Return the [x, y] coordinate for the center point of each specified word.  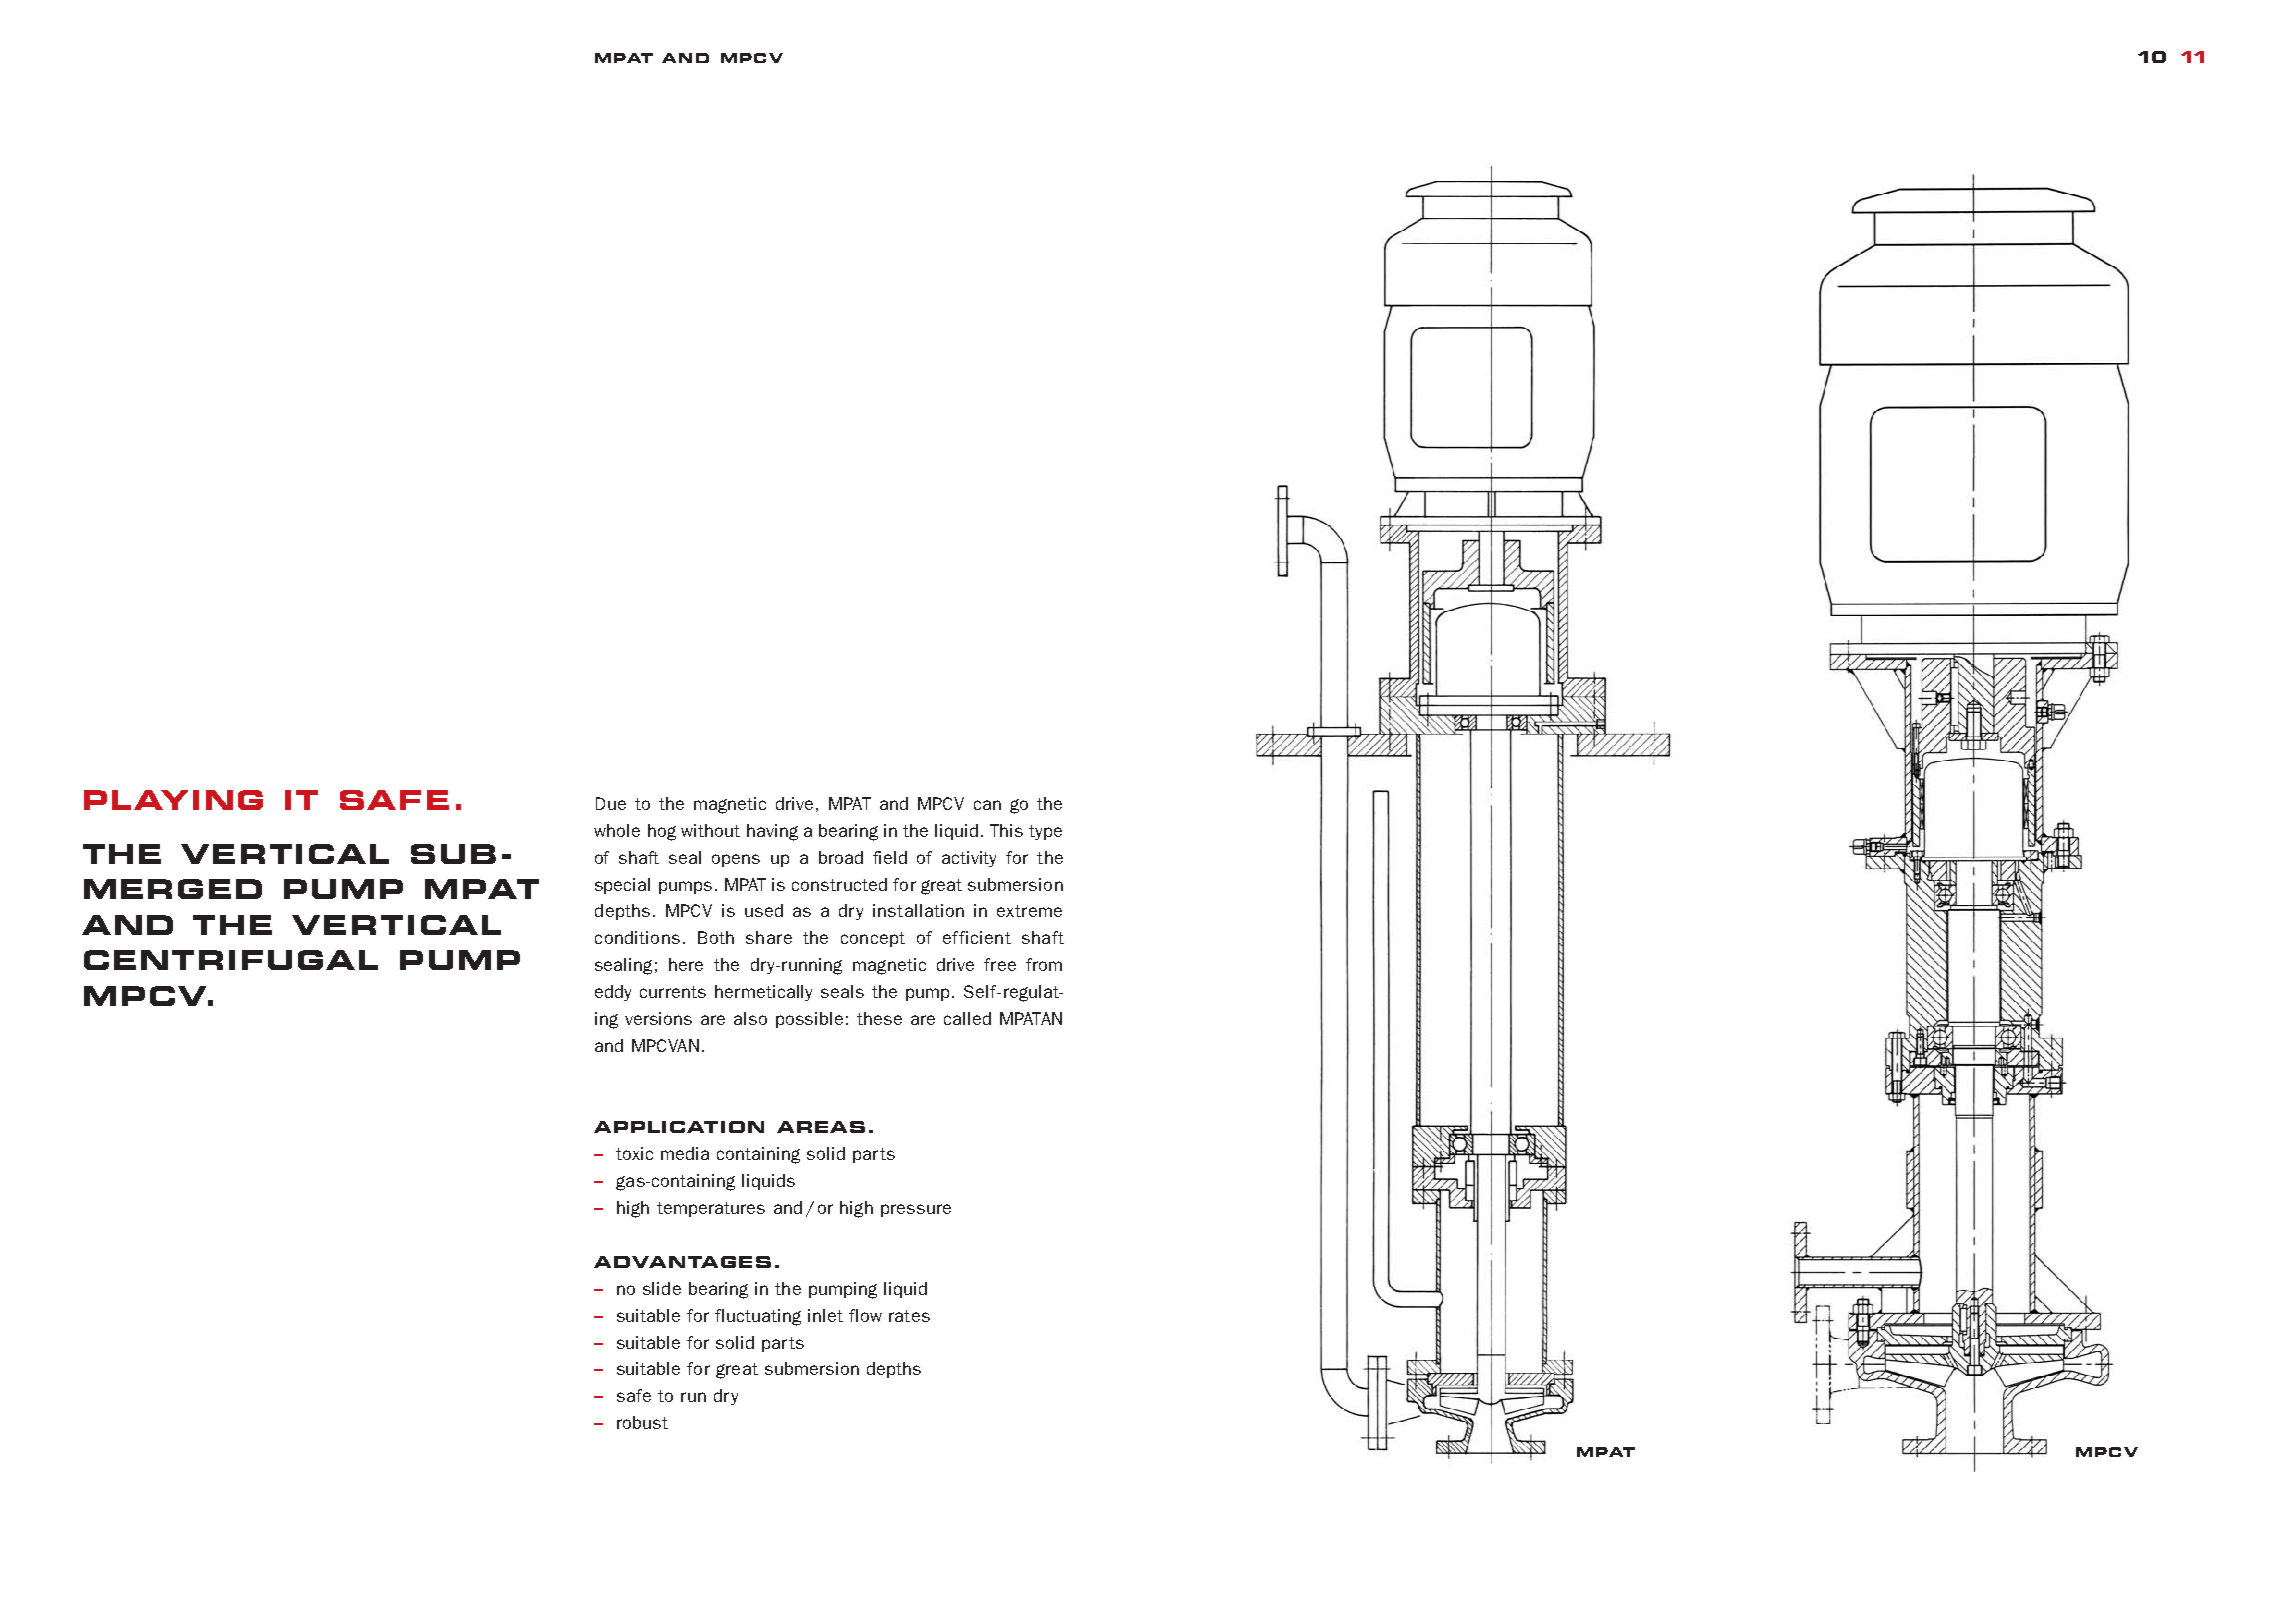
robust [642, 1422]
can [987, 805]
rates [909, 1316]
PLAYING [173, 800]
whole [617, 830]
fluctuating [758, 1317]
